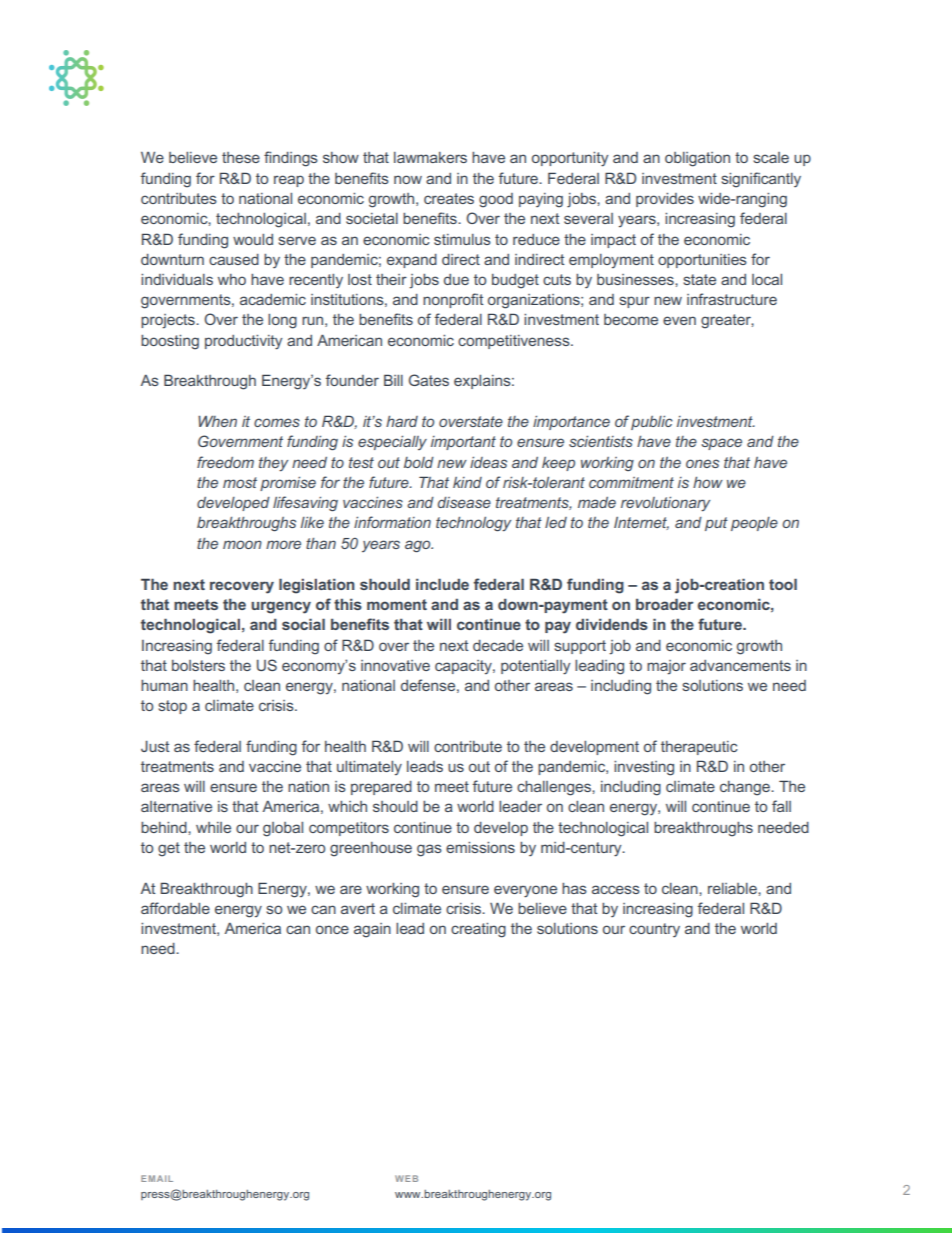  Describe the element at coordinates (241, 157) in the screenshot. I see `these` at that location.
